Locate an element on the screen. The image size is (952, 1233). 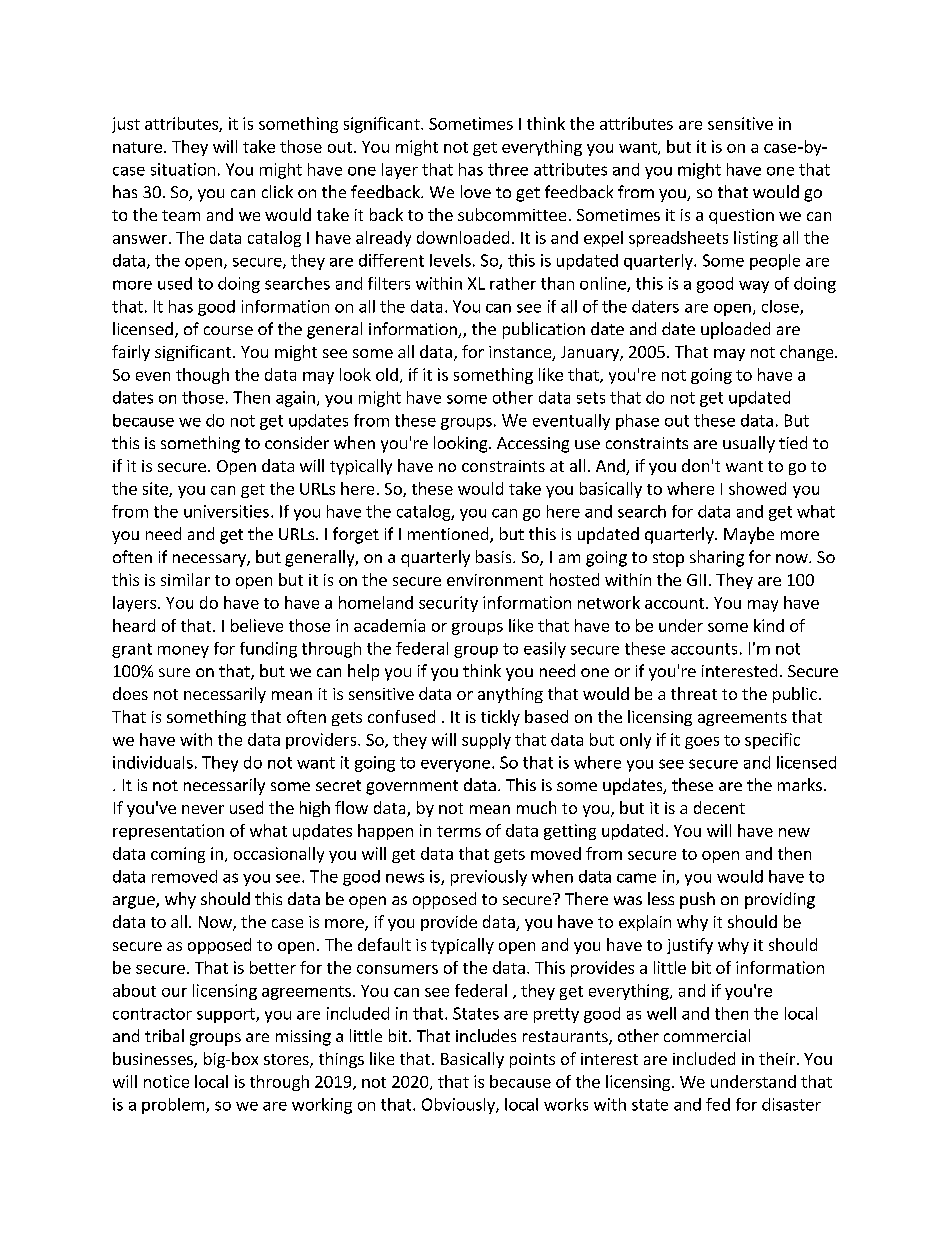
love is located at coordinates (476, 191).
